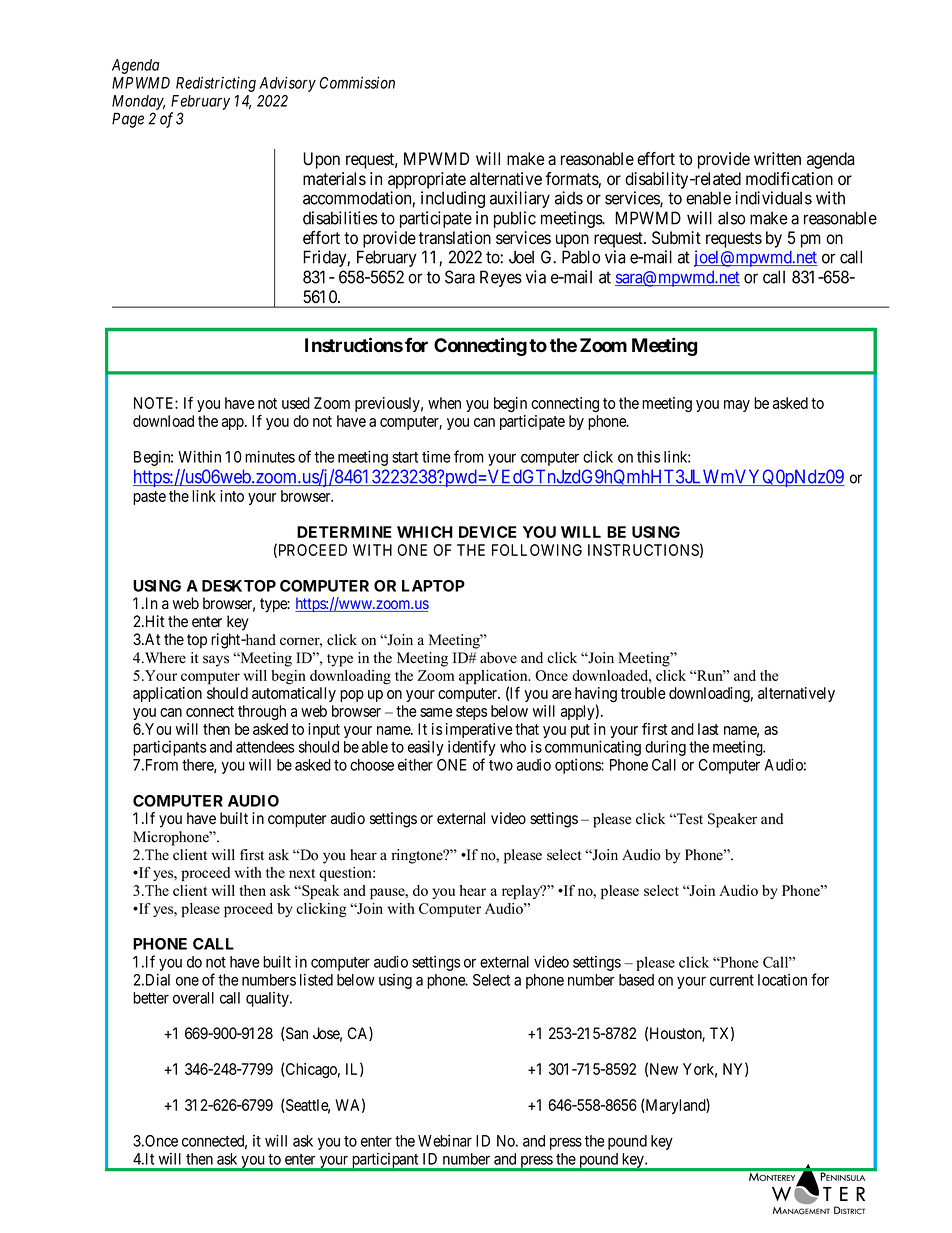 The width and height of the screenshot is (952, 1233). I want to click on Redistricting, so click(216, 84).
